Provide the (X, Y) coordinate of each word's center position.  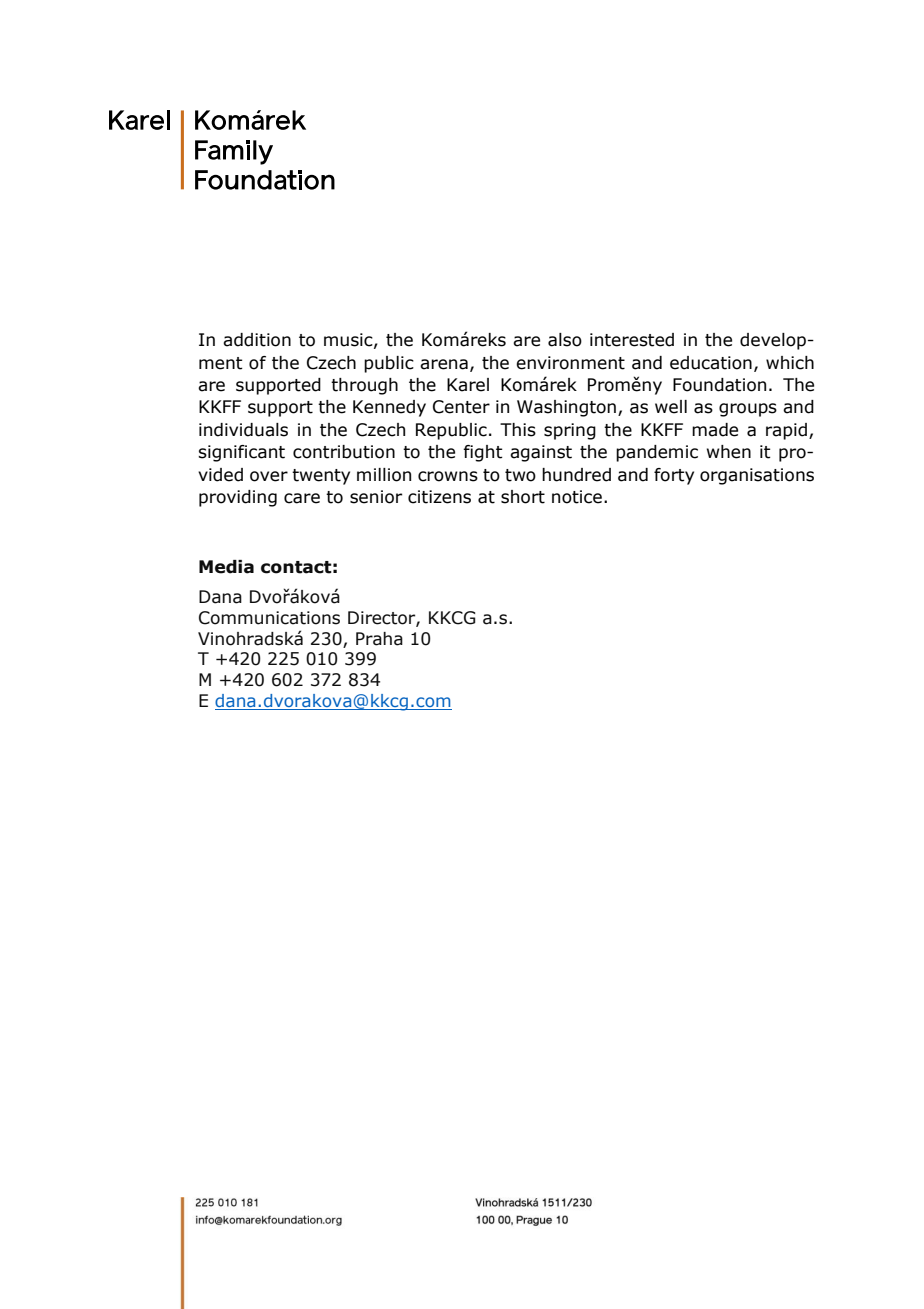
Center (461, 407)
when (729, 452)
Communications (269, 618)
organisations (757, 476)
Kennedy (389, 408)
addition (257, 340)
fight (483, 453)
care (302, 498)
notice (577, 497)
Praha (379, 639)
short (523, 497)
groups (748, 410)
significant (241, 453)
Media (226, 567)
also (565, 340)
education (711, 363)
